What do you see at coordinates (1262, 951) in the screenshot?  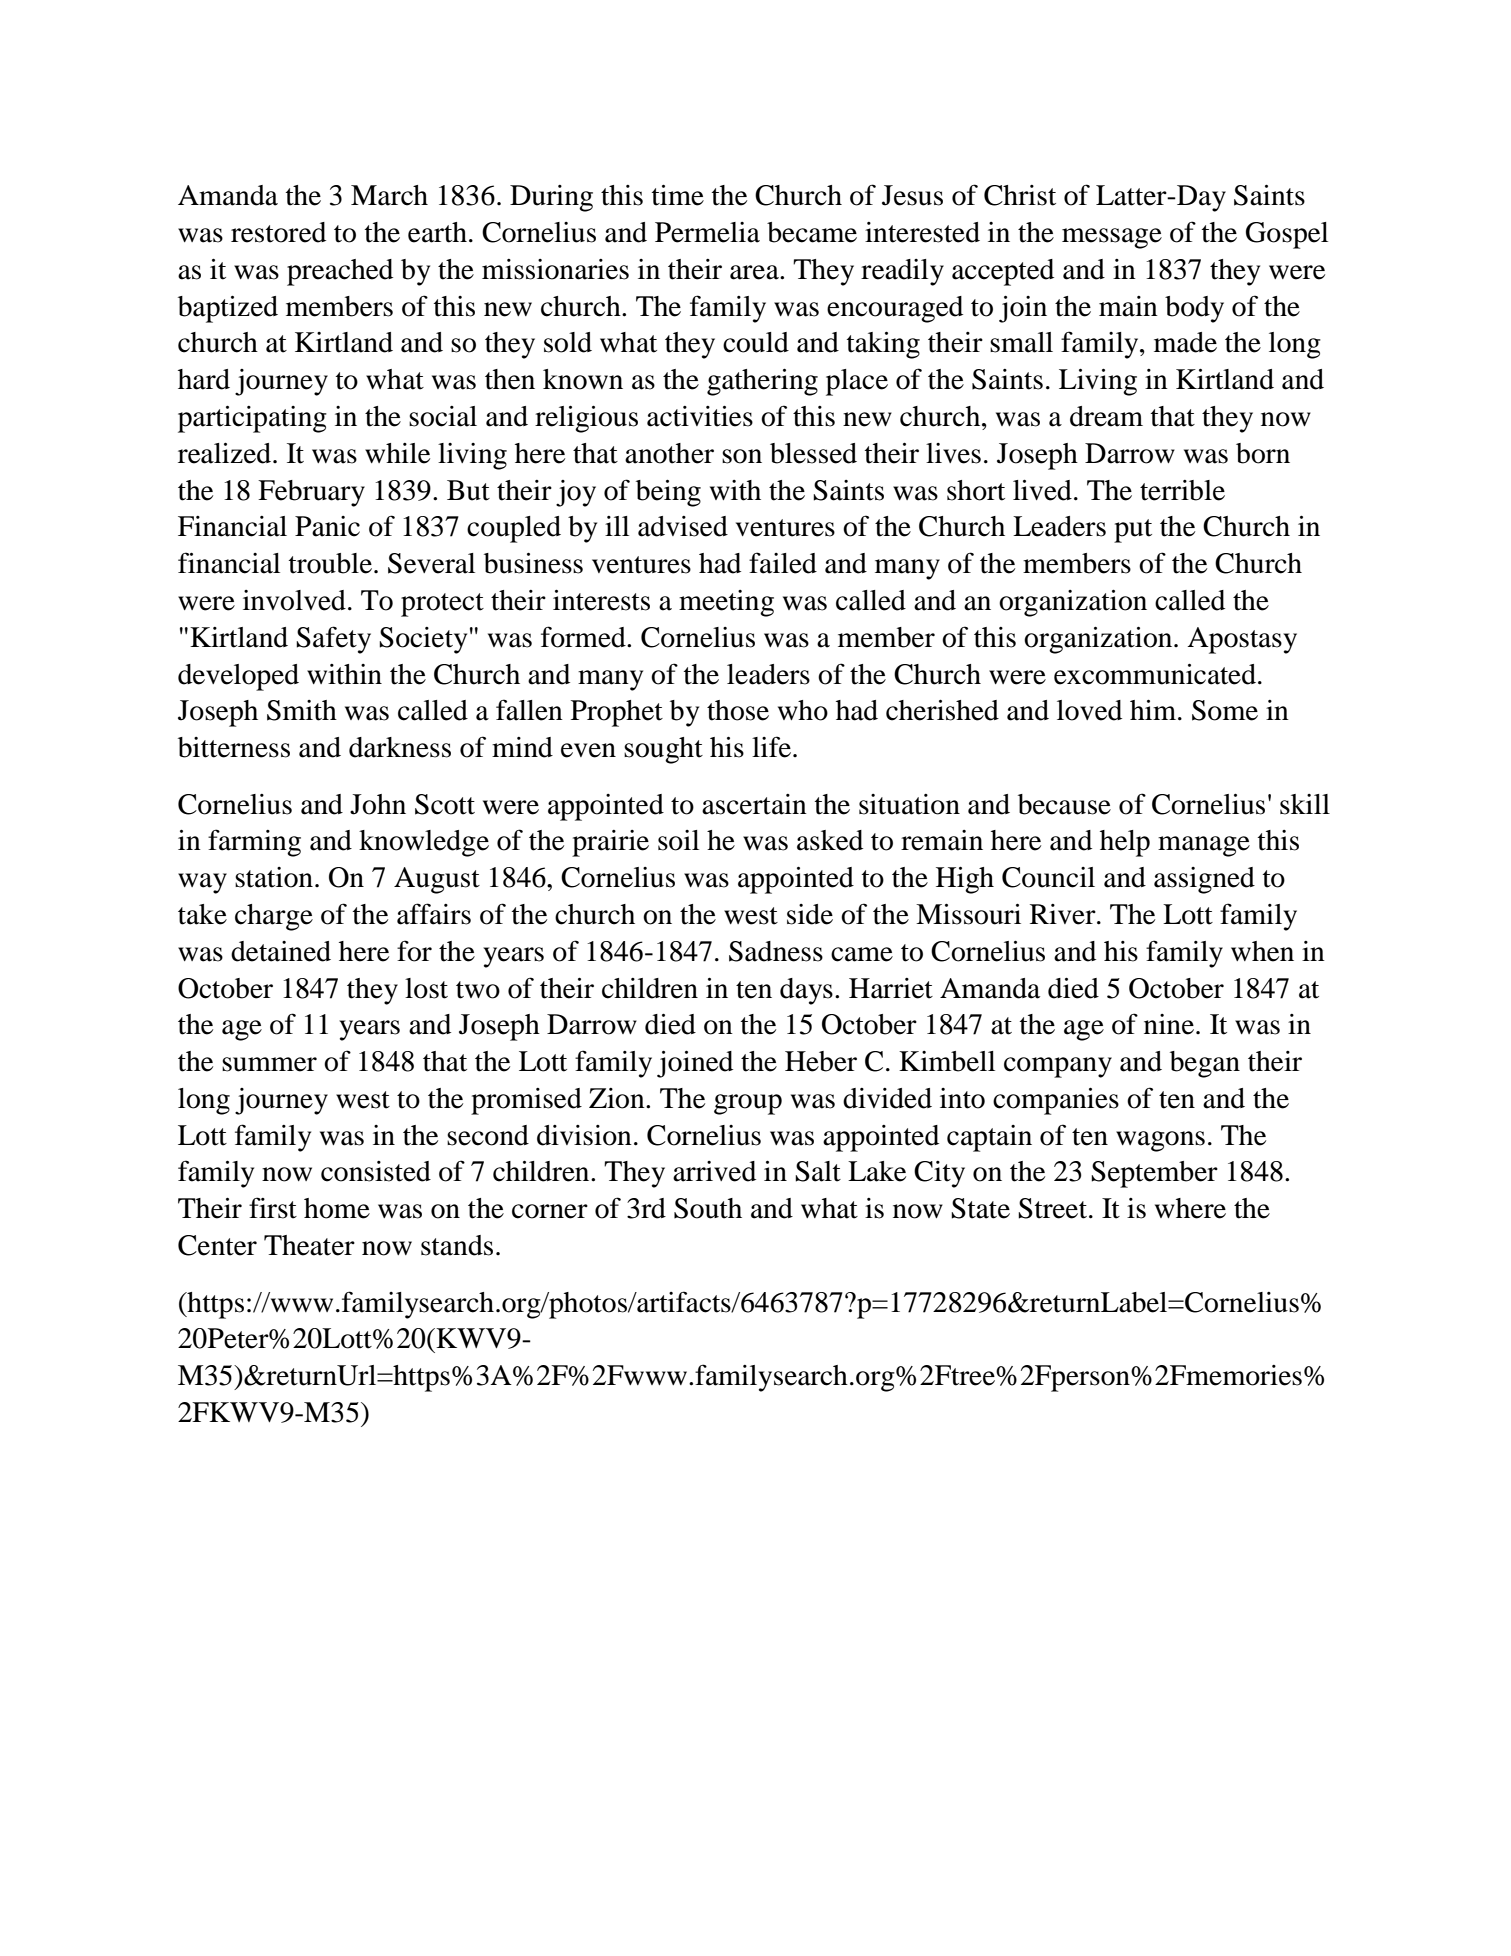 I see `when` at bounding box center [1262, 951].
